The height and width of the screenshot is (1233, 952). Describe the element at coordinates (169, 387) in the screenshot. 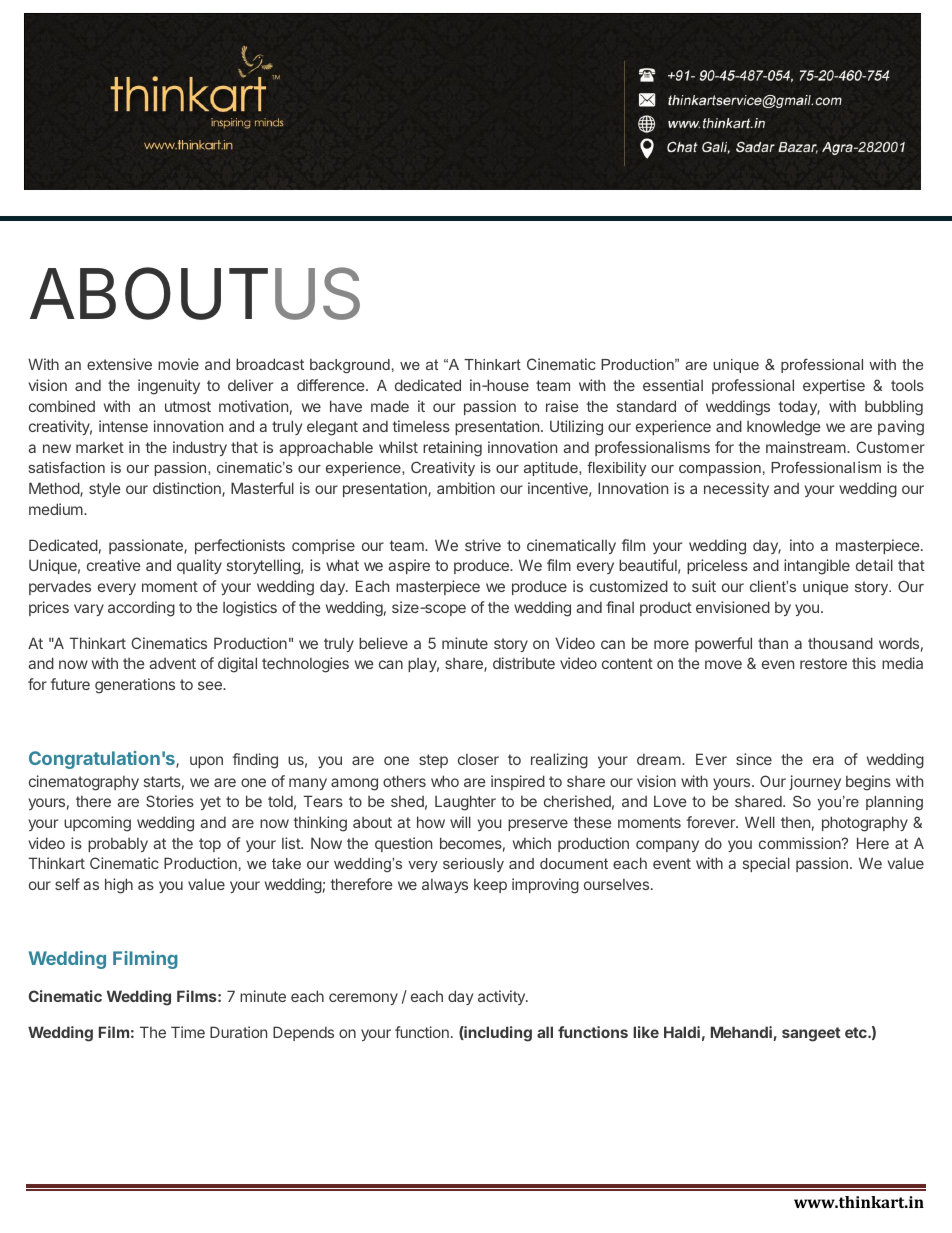

I see `ingenuity` at that location.
